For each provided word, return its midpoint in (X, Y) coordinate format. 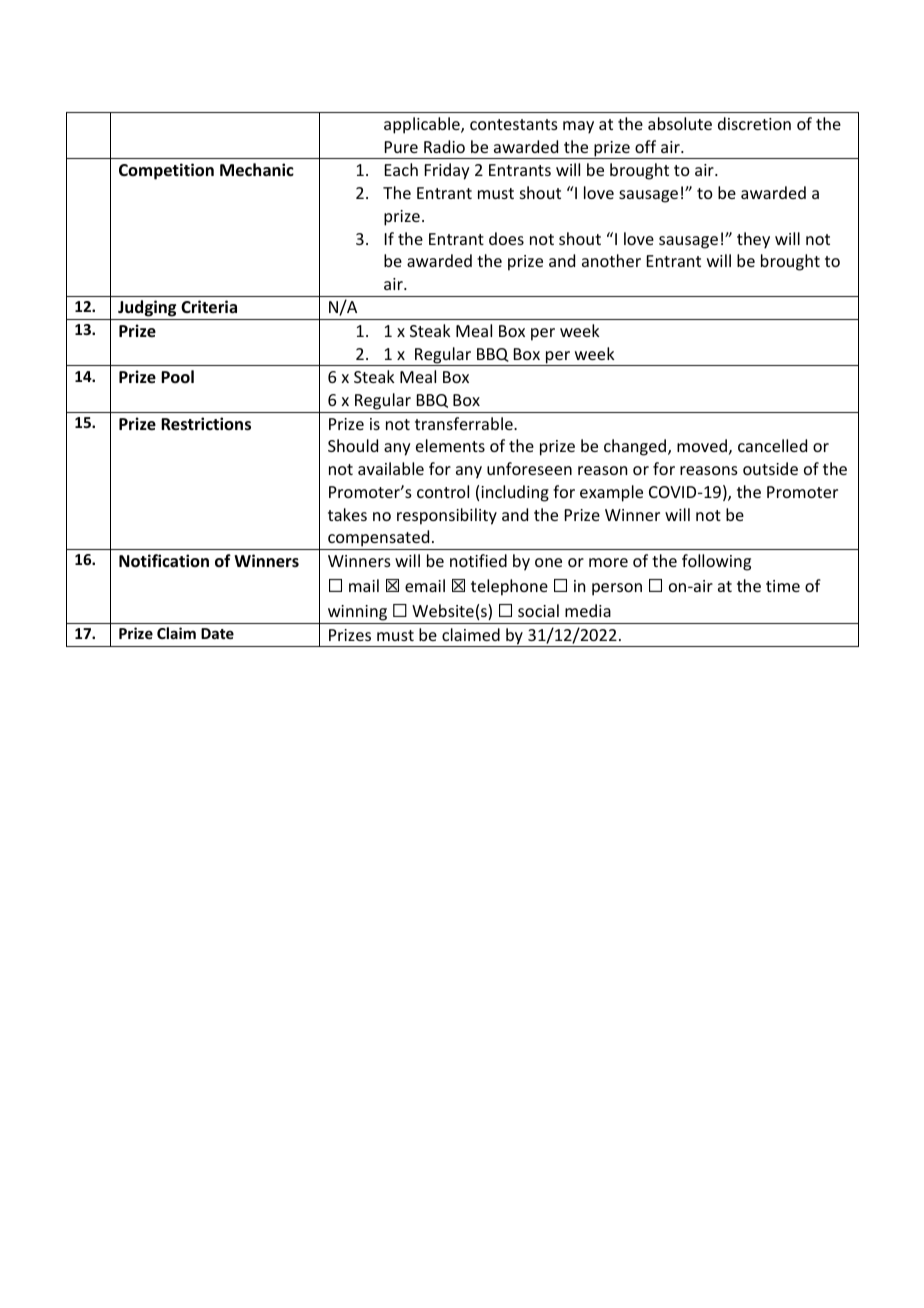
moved (702, 445)
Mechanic (257, 170)
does (506, 238)
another (611, 260)
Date (217, 633)
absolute (680, 123)
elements (450, 445)
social (538, 610)
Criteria (209, 307)
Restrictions (206, 424)
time (783, 586)
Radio (444, 146)
